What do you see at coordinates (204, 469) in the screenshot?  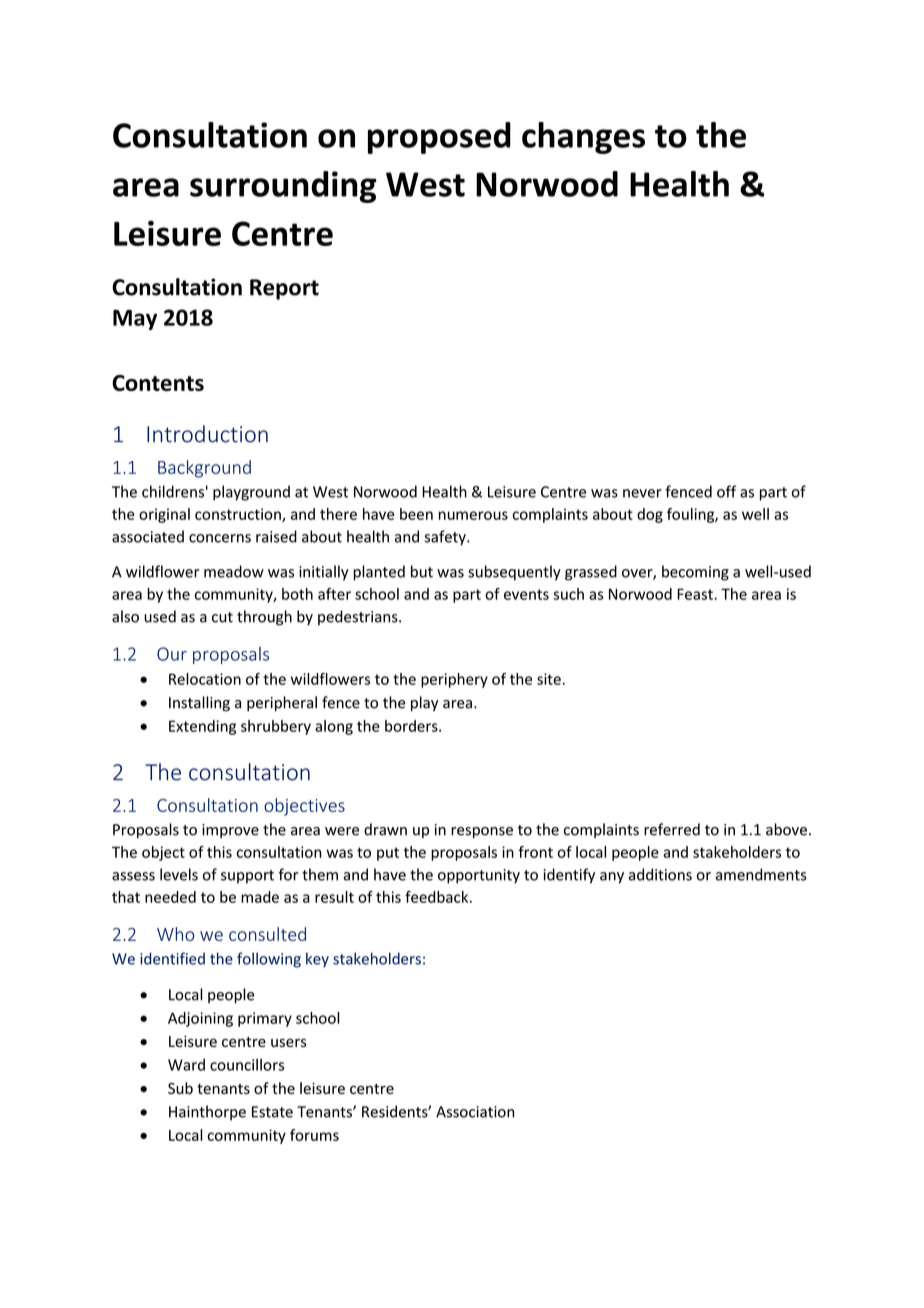 I see `Background` at bounding box center [204, 469].
